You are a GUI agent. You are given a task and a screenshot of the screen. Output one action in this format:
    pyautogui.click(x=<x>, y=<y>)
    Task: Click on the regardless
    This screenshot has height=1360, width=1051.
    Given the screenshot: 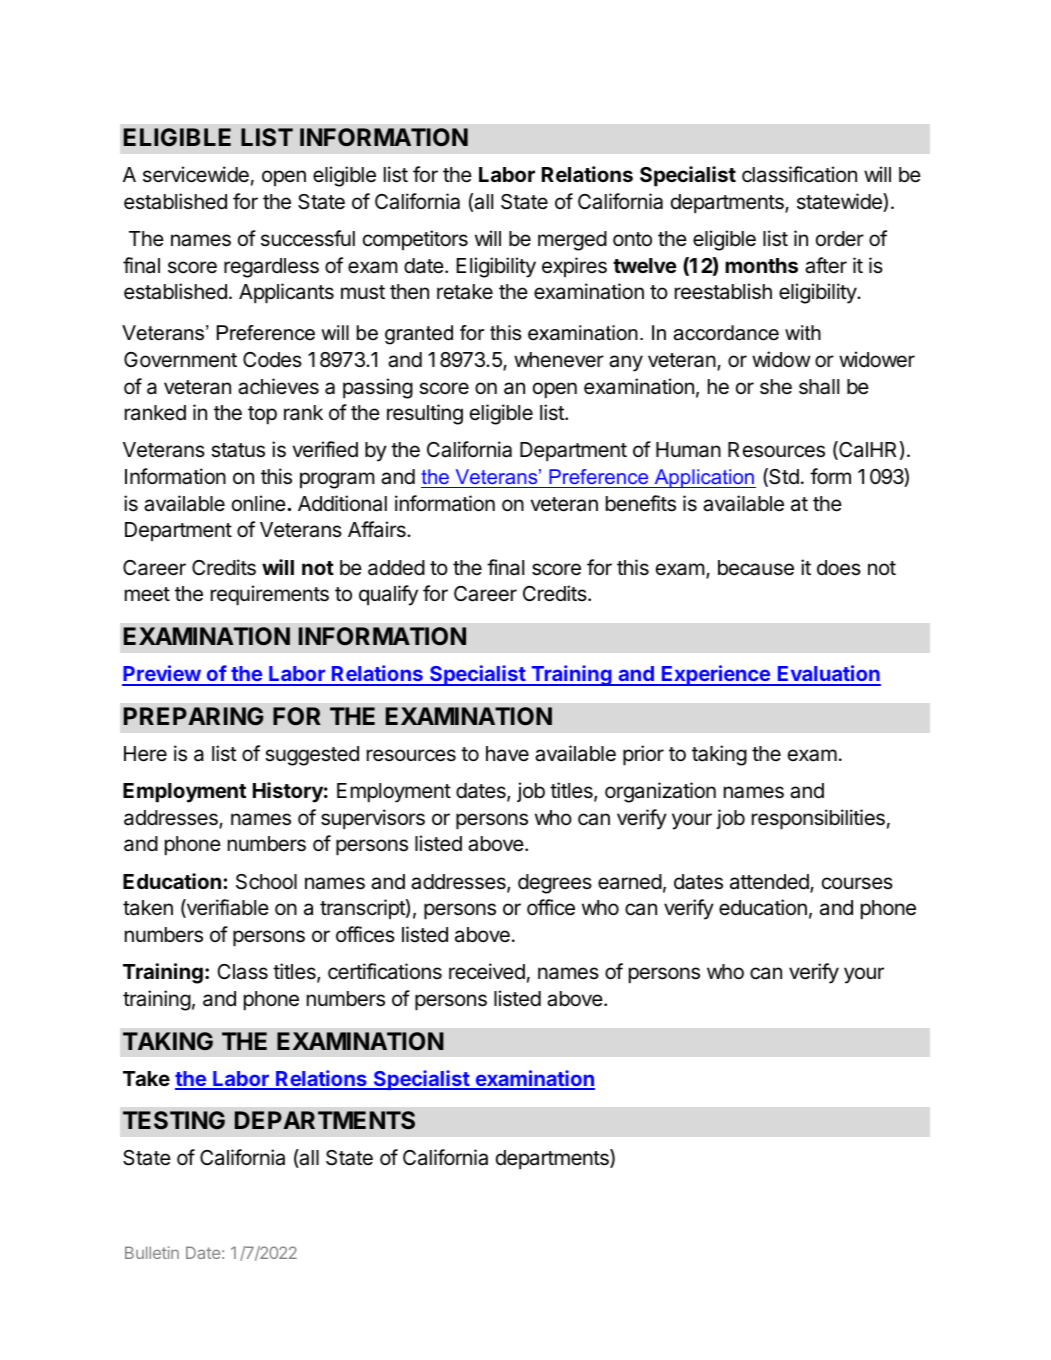 What is the action you would take?
    pyautogui.click(x=271, y=268)
